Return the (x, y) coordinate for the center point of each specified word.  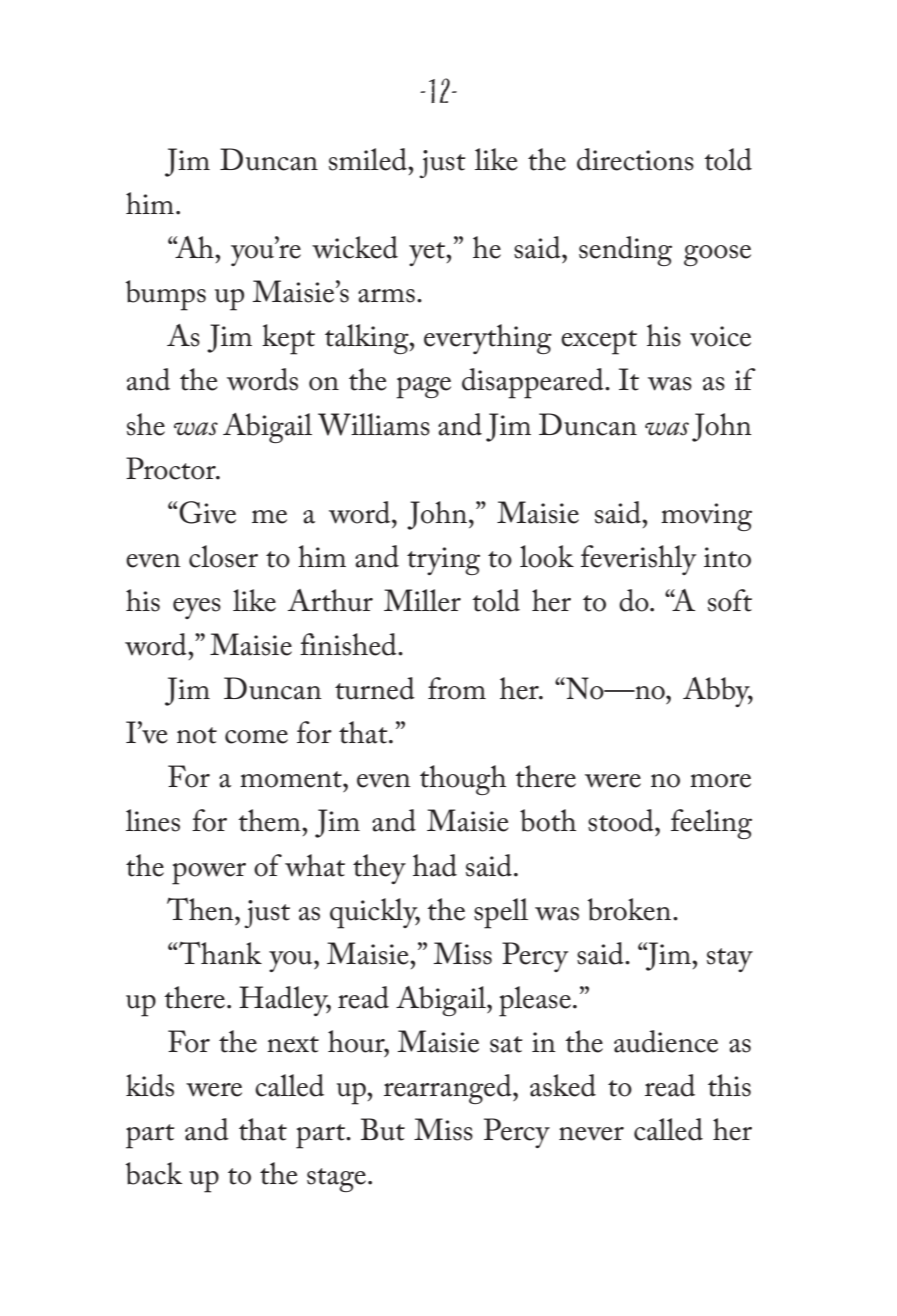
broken (630, 909)
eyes (197, 608)
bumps (165, 295)
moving (706, 517)
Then (201, 909)
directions (635, 159)
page (423, 388)
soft (730, 600)
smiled (369, 159)
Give (207, 512)
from (457, 688)
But (383, 1129)
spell (501, 913)
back (153, 1173)
